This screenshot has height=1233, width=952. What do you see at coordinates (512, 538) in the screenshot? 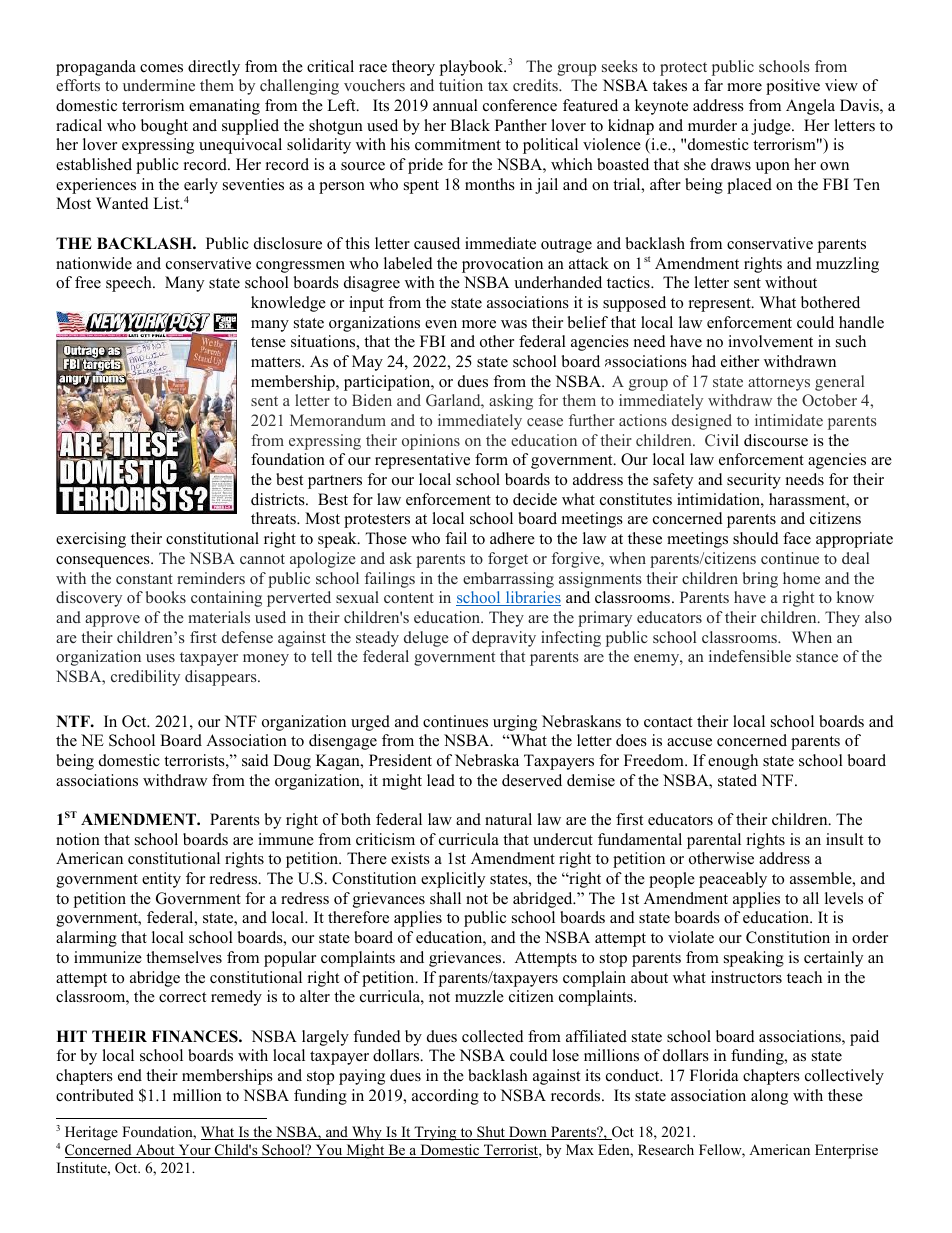
I see `adhere` at bounding box center [512, 538].
